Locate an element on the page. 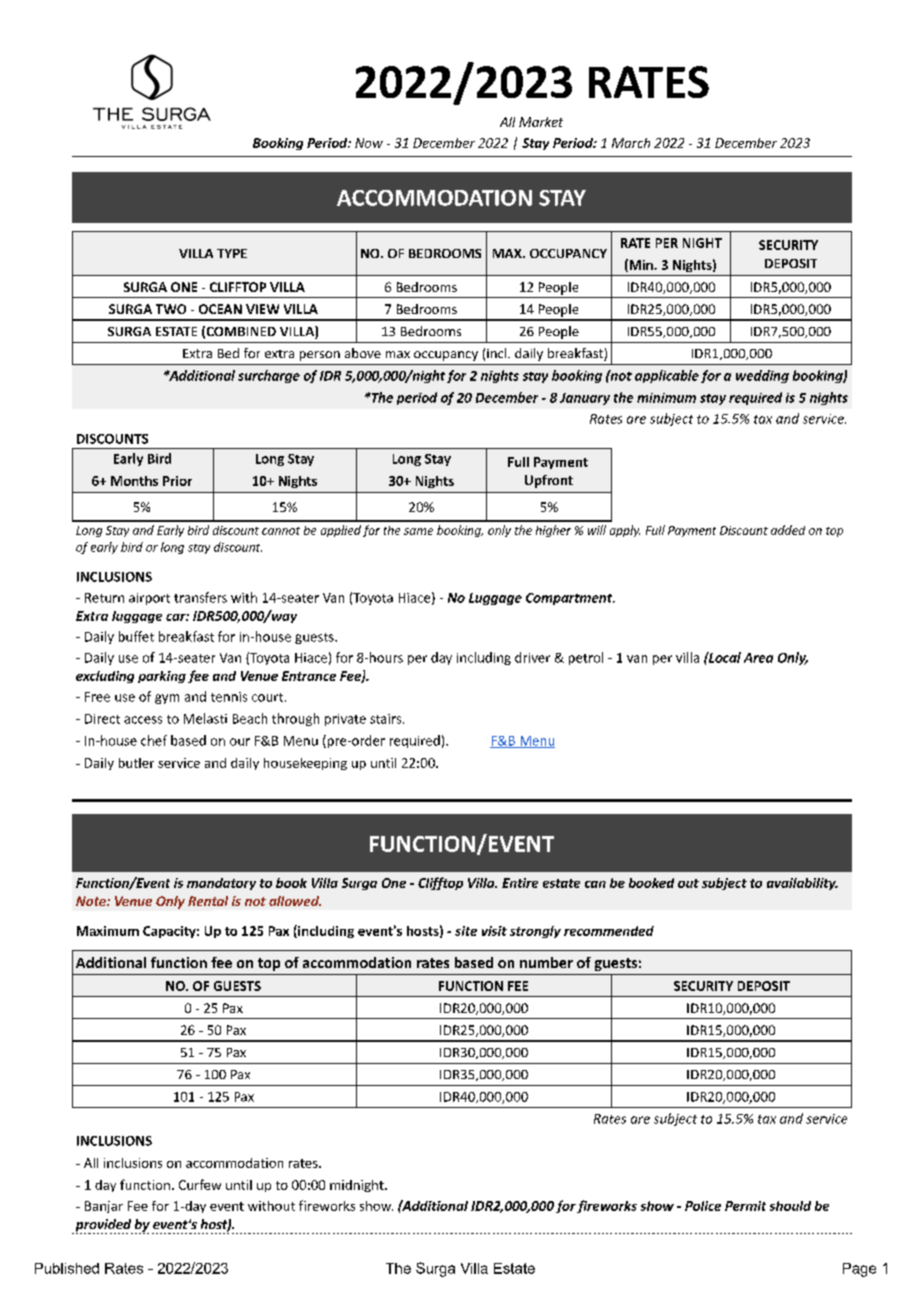 This image has height=1308, width=924. provided is located at coordinates (103, 1226).
